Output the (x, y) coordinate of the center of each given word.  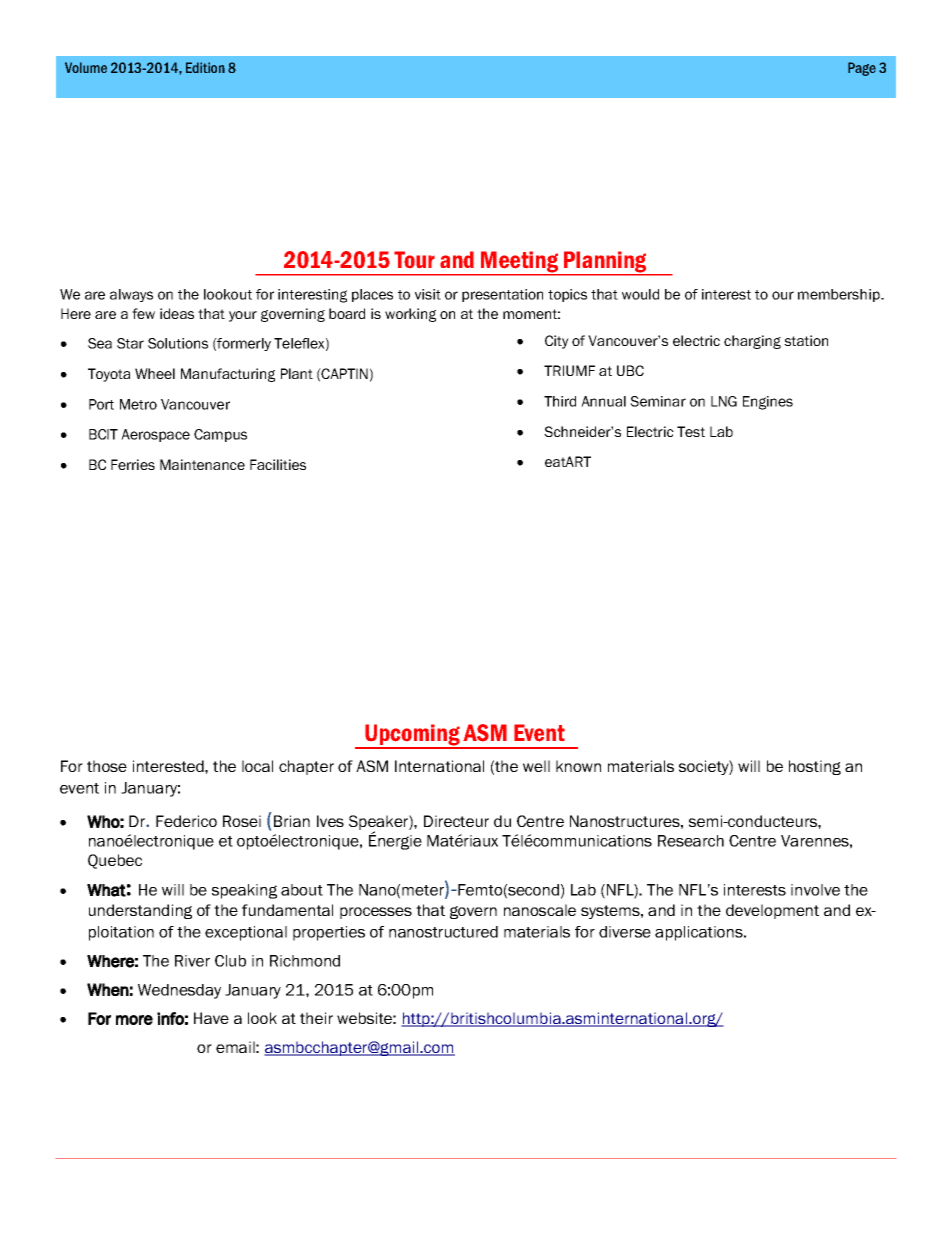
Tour (414, 259)
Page (862, 69)
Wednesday (179, 991)
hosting (815, 767)
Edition (205, 67)
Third (560, 401)
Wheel (155, 373)
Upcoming (412, 736)
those (107, 766)
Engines (768, 403)
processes (376, 913)
